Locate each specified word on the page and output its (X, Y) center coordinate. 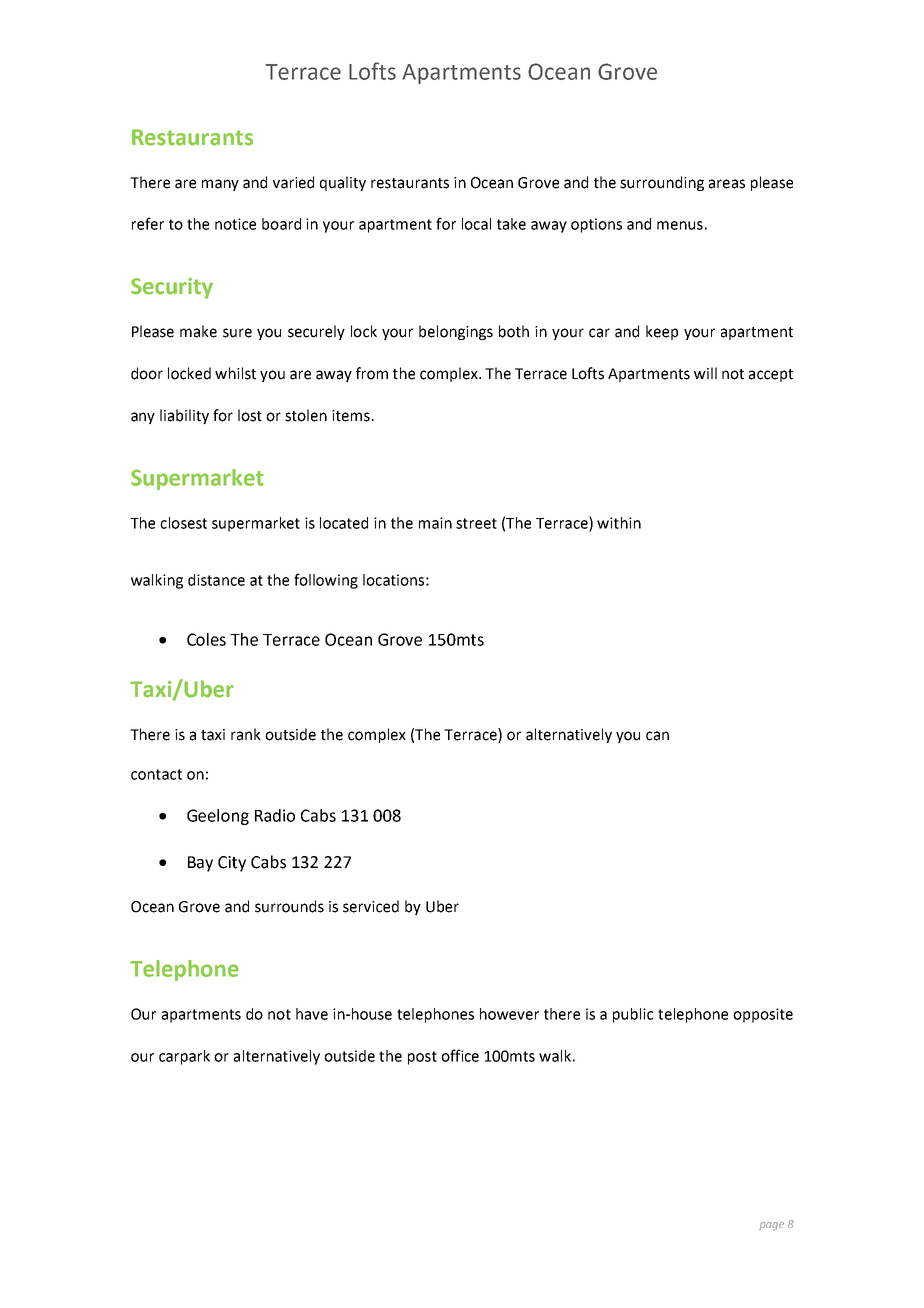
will (705, 373)
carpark (184, 1057)
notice (235, 224)
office (460, 1055)
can (657, 736)
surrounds (289, 906)
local (476, 224)
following (326, 581)
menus (680, 225)
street (476, 523)
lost (250, 415)
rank (246, 734)
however (509, 1014)
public (633, 1015)
